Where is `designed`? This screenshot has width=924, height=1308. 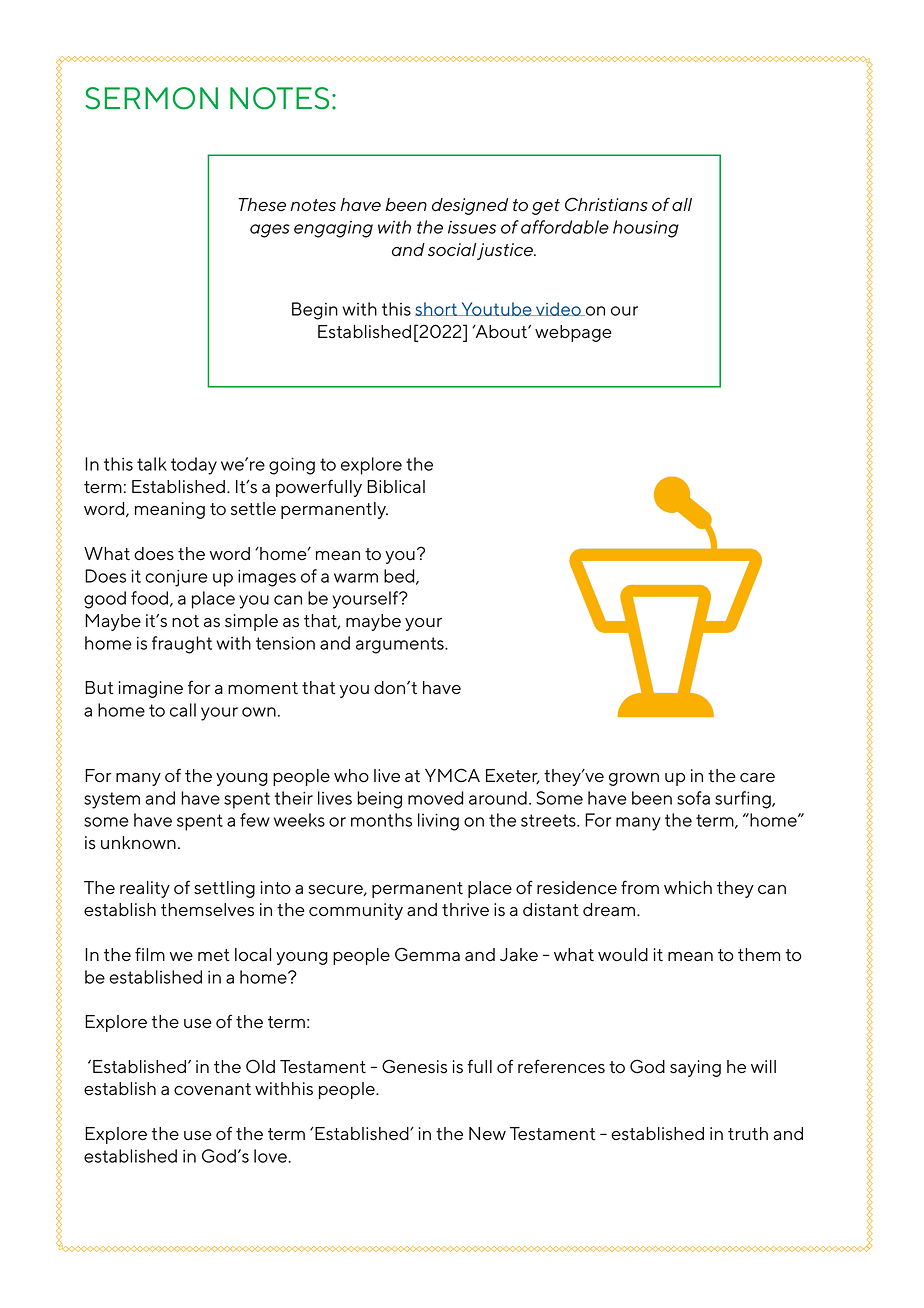 designed is located at coordinates (470, 206).
